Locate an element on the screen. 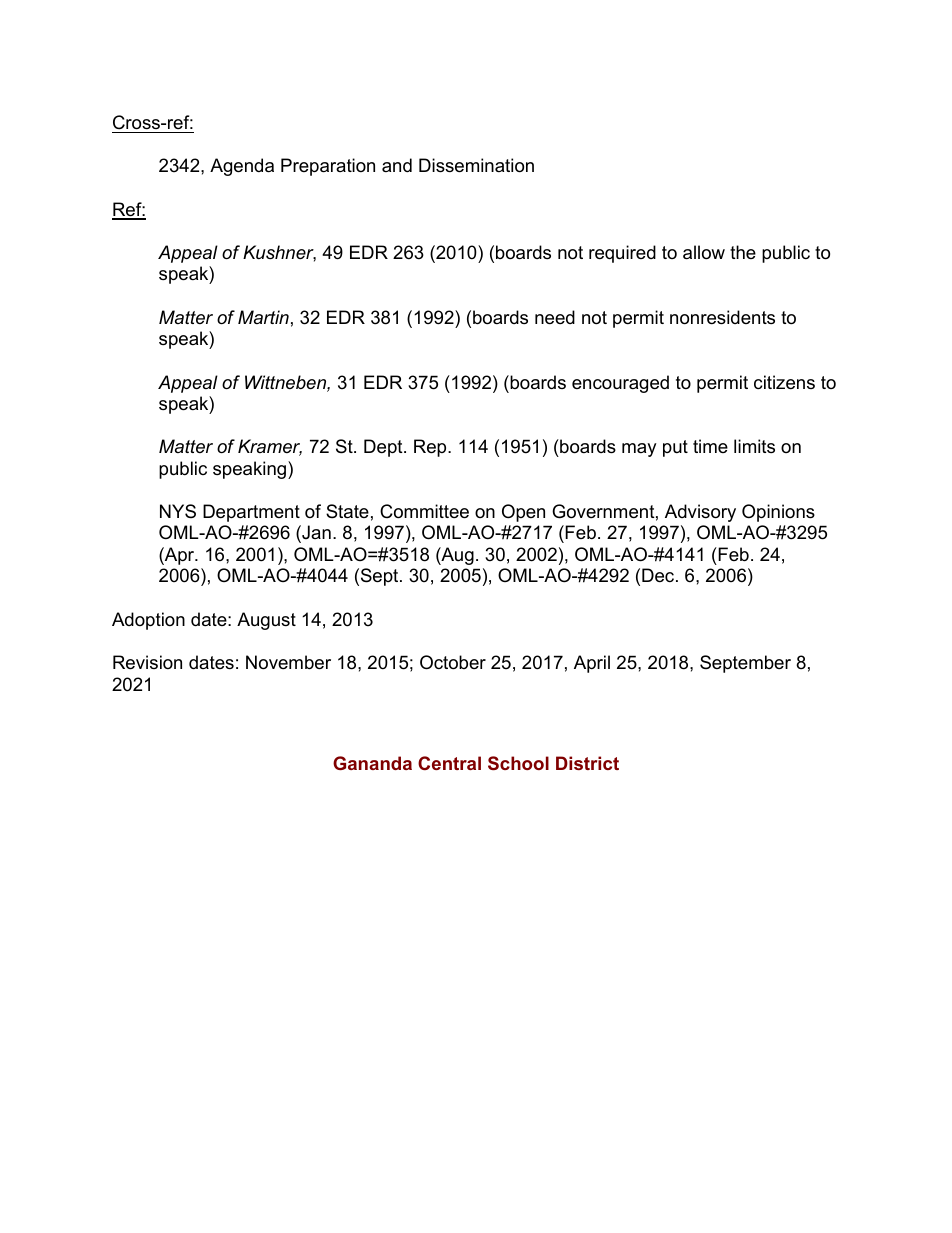 The width and height of the screenshot is (952, 1233). citizens is located at coordinates (784, 382).
